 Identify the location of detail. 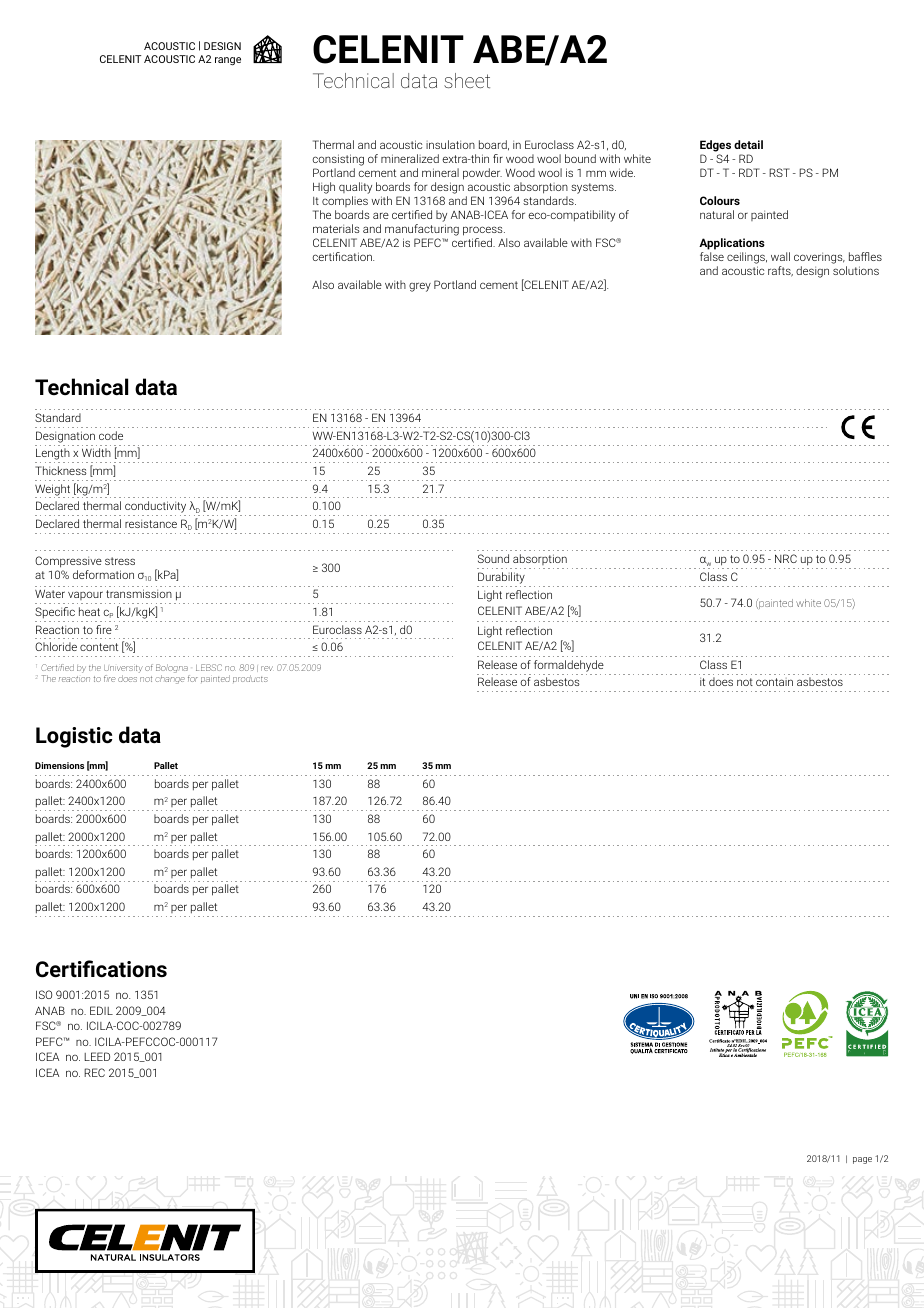
(748, 144).
